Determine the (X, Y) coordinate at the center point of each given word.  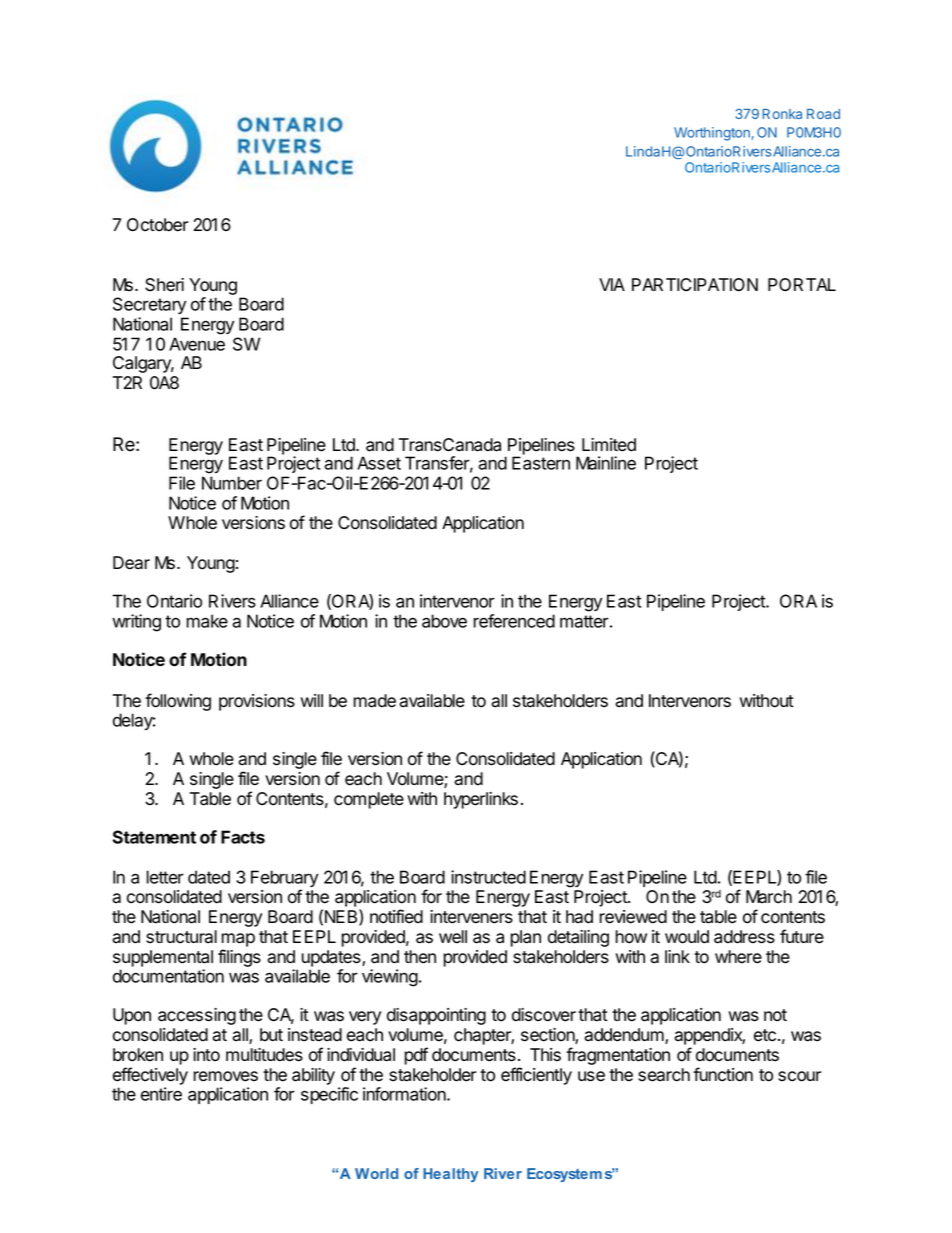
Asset (379, 463)
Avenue (197, 344)
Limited (609, 445)
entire (161, 1094)
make (207, 621)
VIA (612, 284)
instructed (488, 877)
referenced (514, 621)
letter (165, 877)
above (444, 621)
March (769, 897)
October (158, 225)
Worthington (713, 134)
